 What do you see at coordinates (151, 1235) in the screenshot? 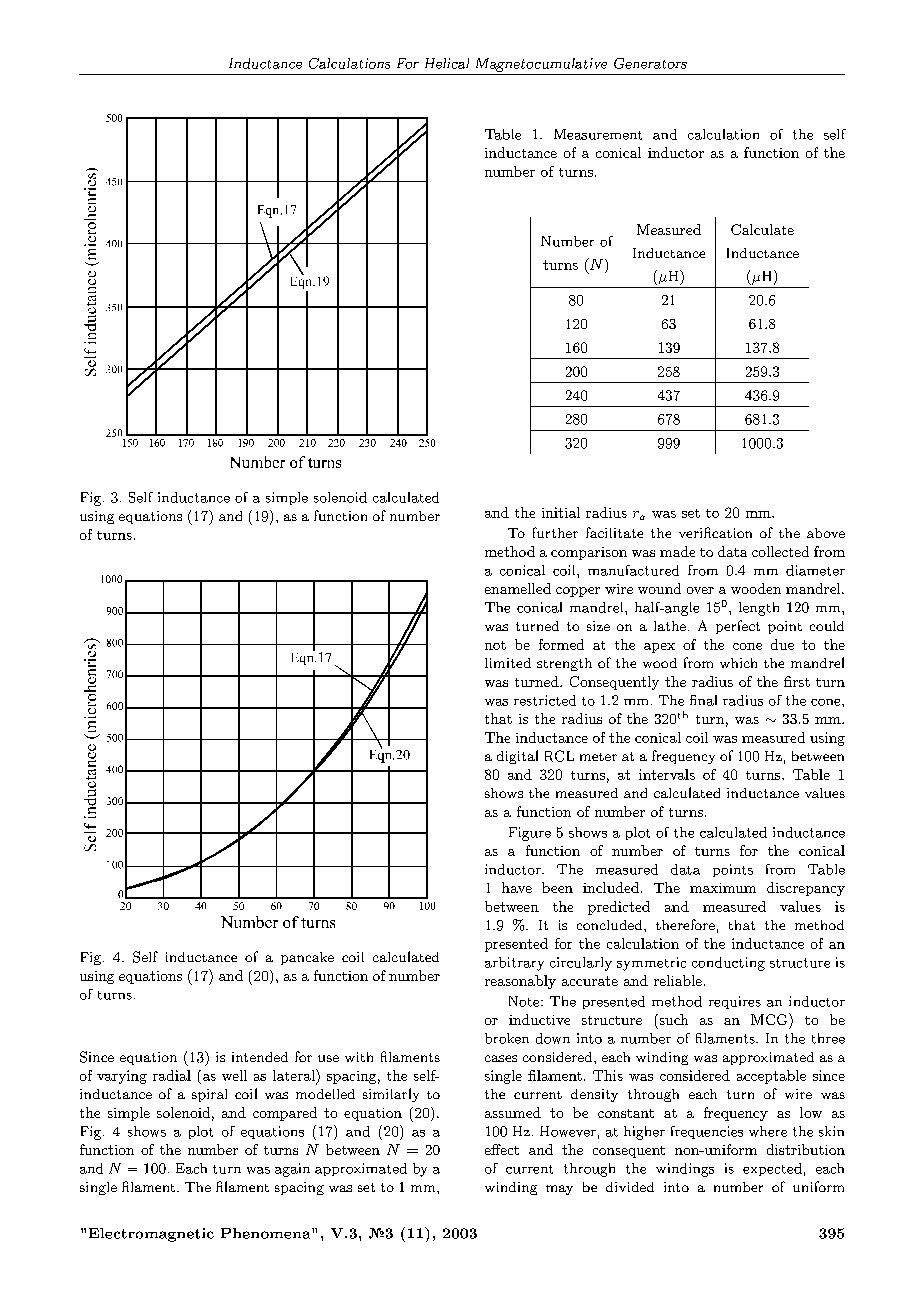
I see `Electromagnetic` at bounding box center [151, 1235].
